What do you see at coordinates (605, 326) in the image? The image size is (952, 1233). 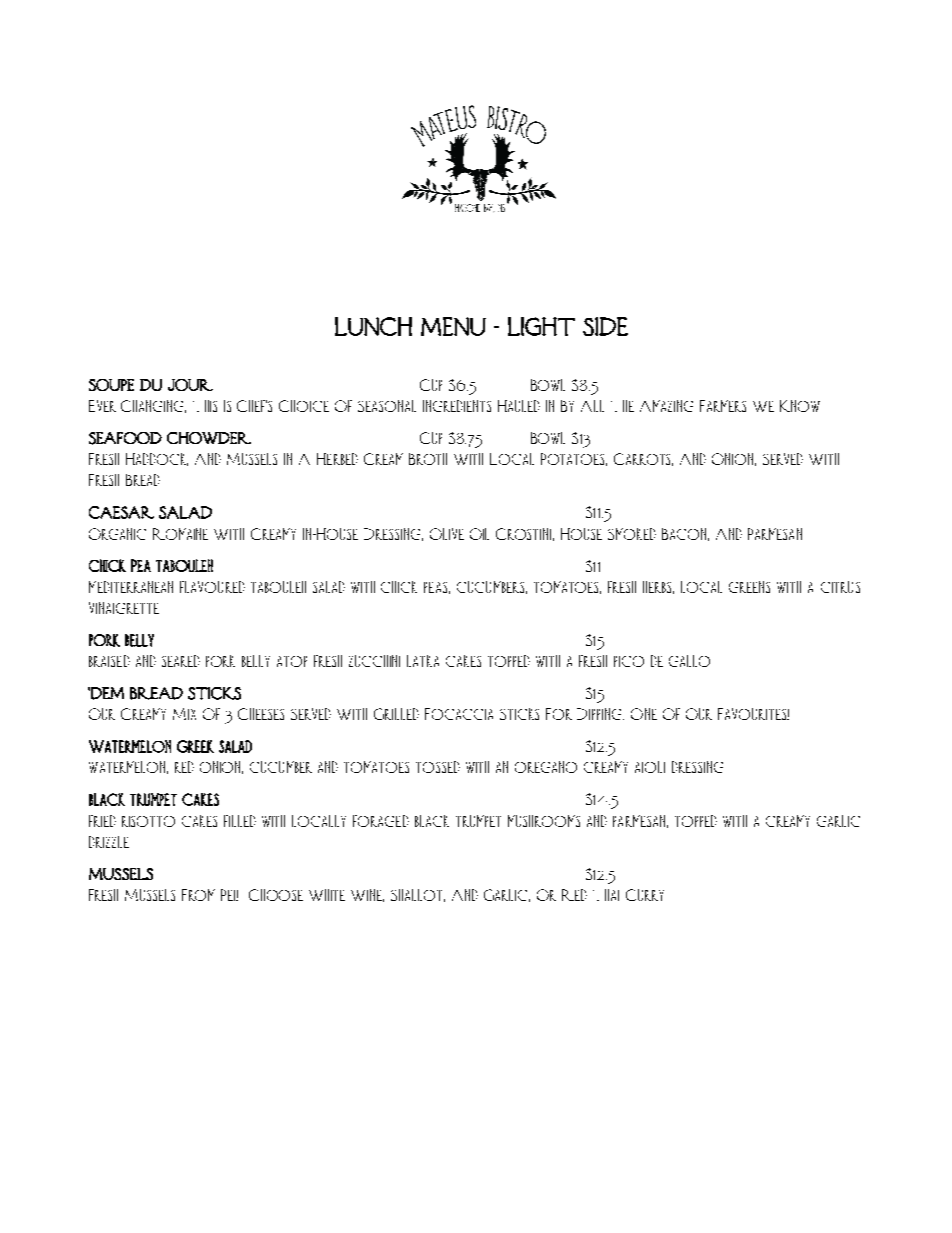 I see `SIDE` at bounding box center [605, 326].
